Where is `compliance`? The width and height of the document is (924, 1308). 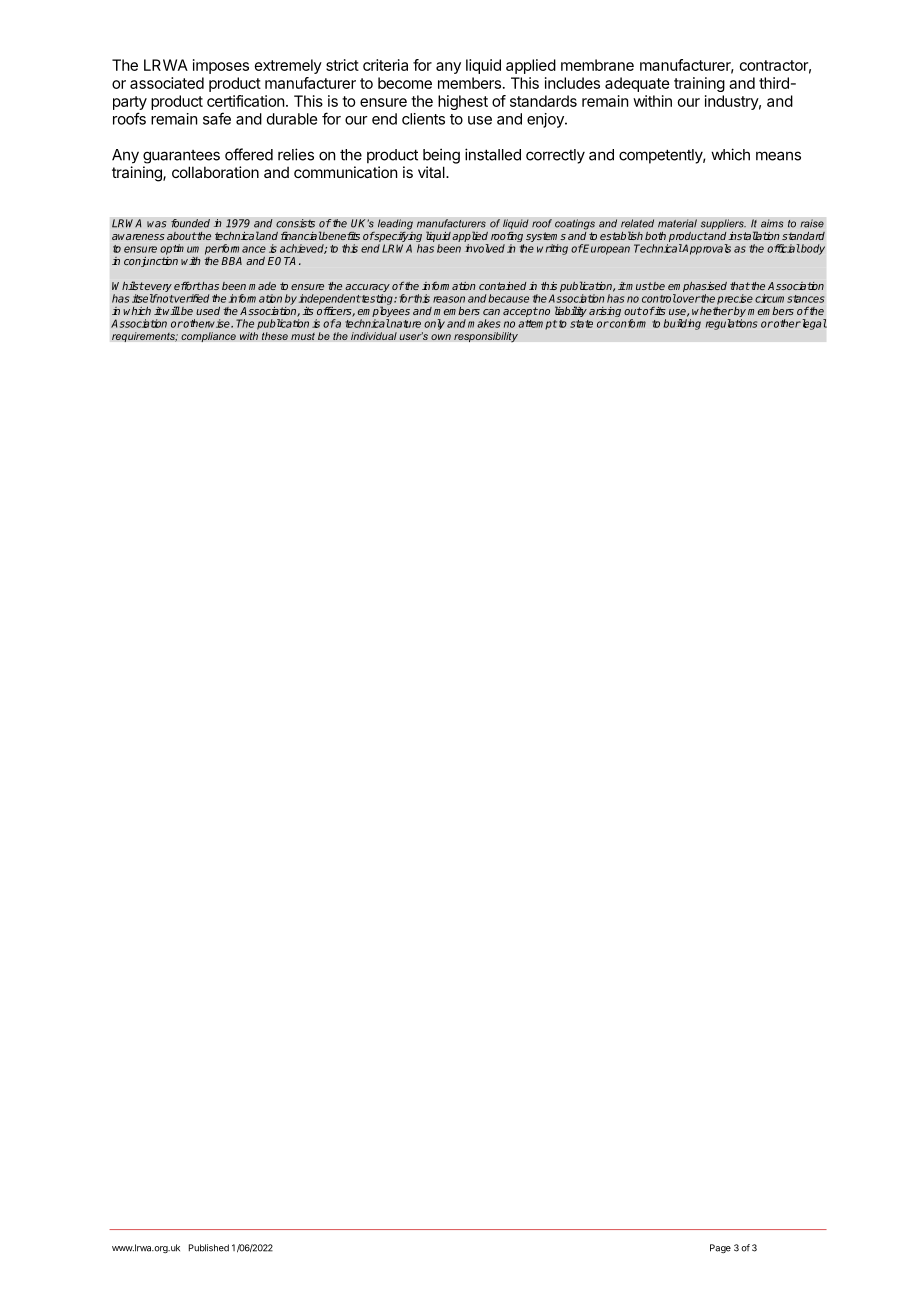
compliance is located at coordinates (208, 337).
